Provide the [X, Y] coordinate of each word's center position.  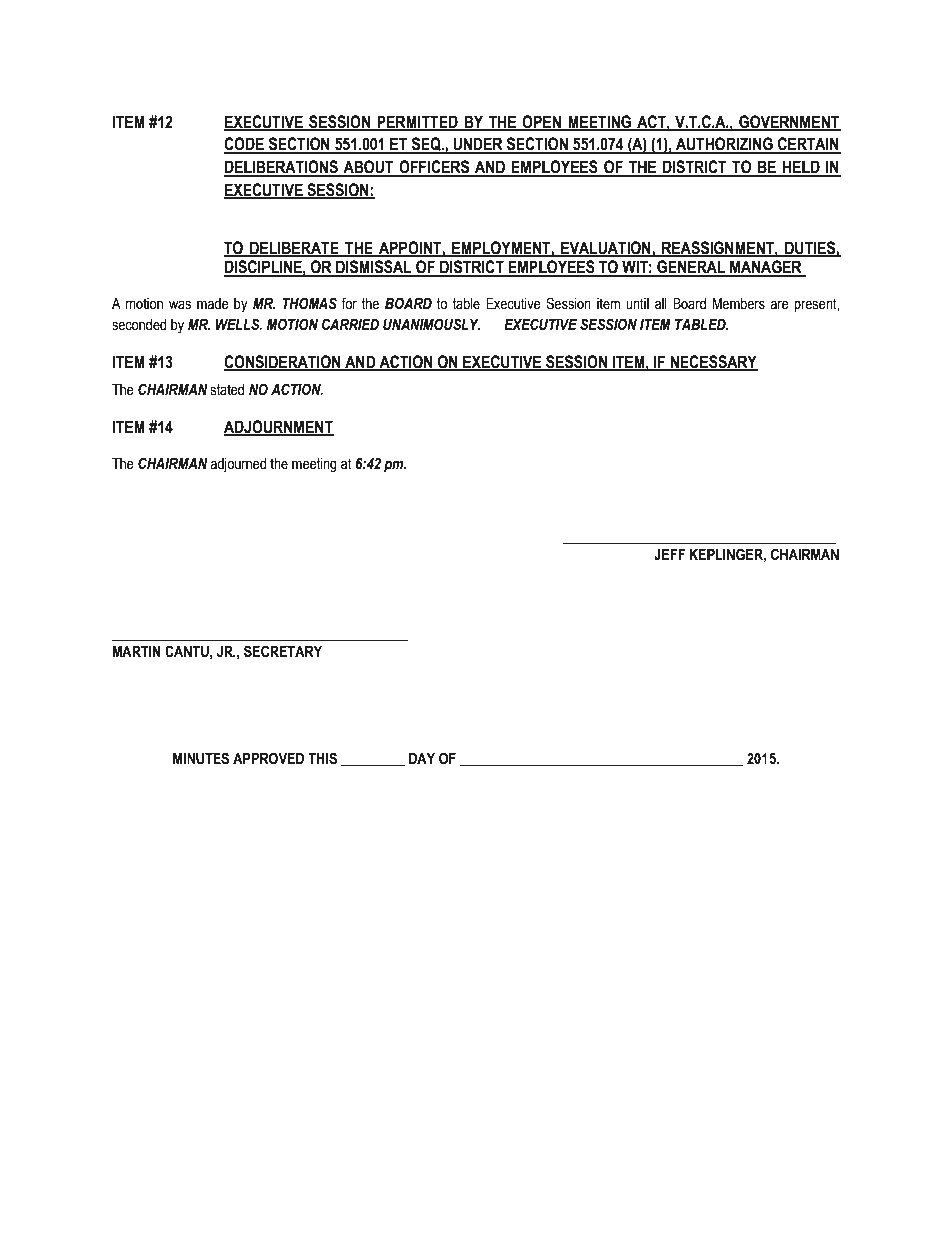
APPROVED [268, 758]
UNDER [478, 145]
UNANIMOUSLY [431, 324]
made [213, 304]
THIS [322, 758]
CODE [245, 145]
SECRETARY [283, 651]
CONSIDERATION [283, 362]
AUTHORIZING [724, 145]
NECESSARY [713, 362]
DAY [422, 758]
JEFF [669, 555]
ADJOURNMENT [279, 427]
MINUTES [201, 758]
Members [739, 304]
